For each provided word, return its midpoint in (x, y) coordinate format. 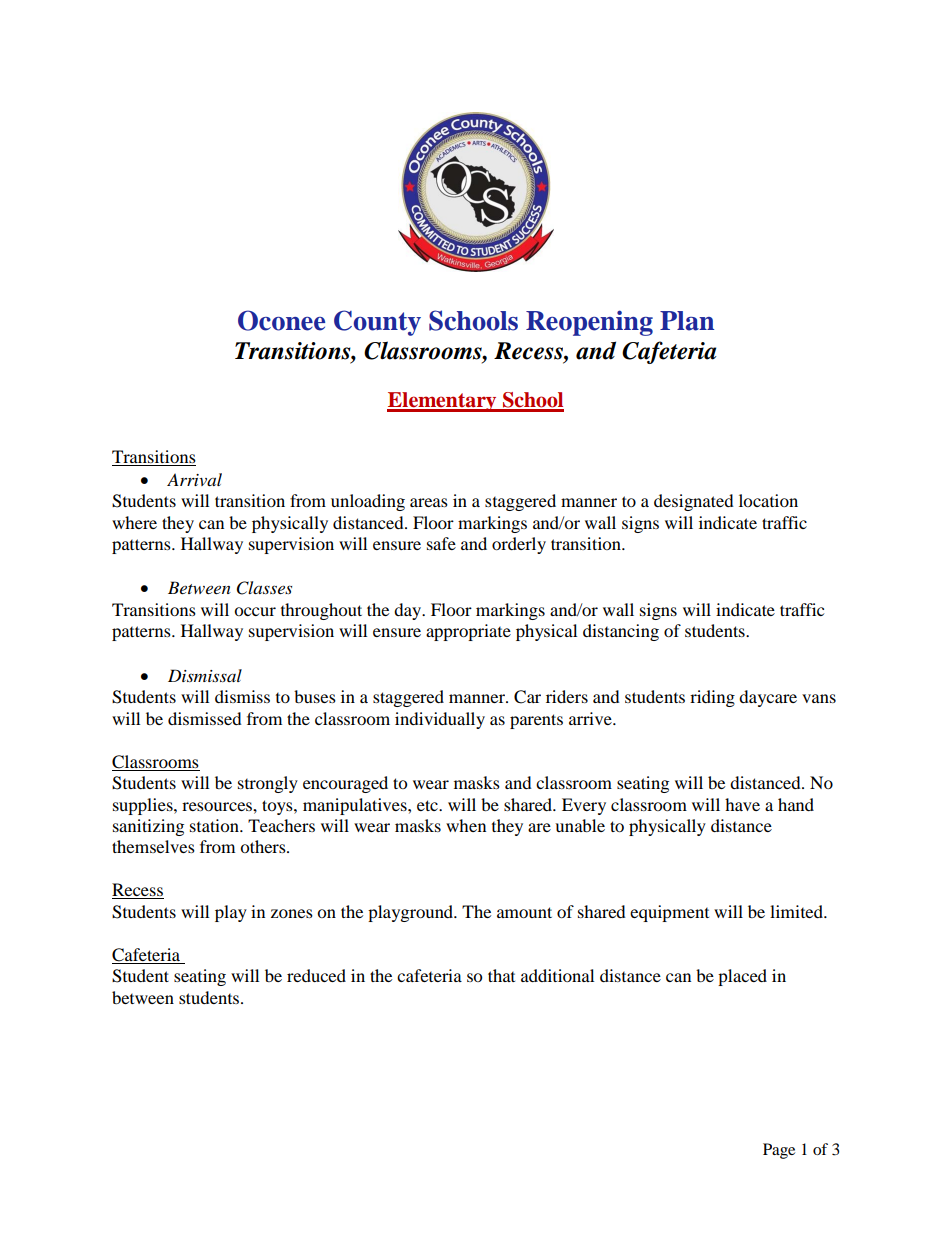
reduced (316, 975)
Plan (687, 321)
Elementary (443, 402)
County (377, 323)
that (501, 975)
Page (779, 1151)
